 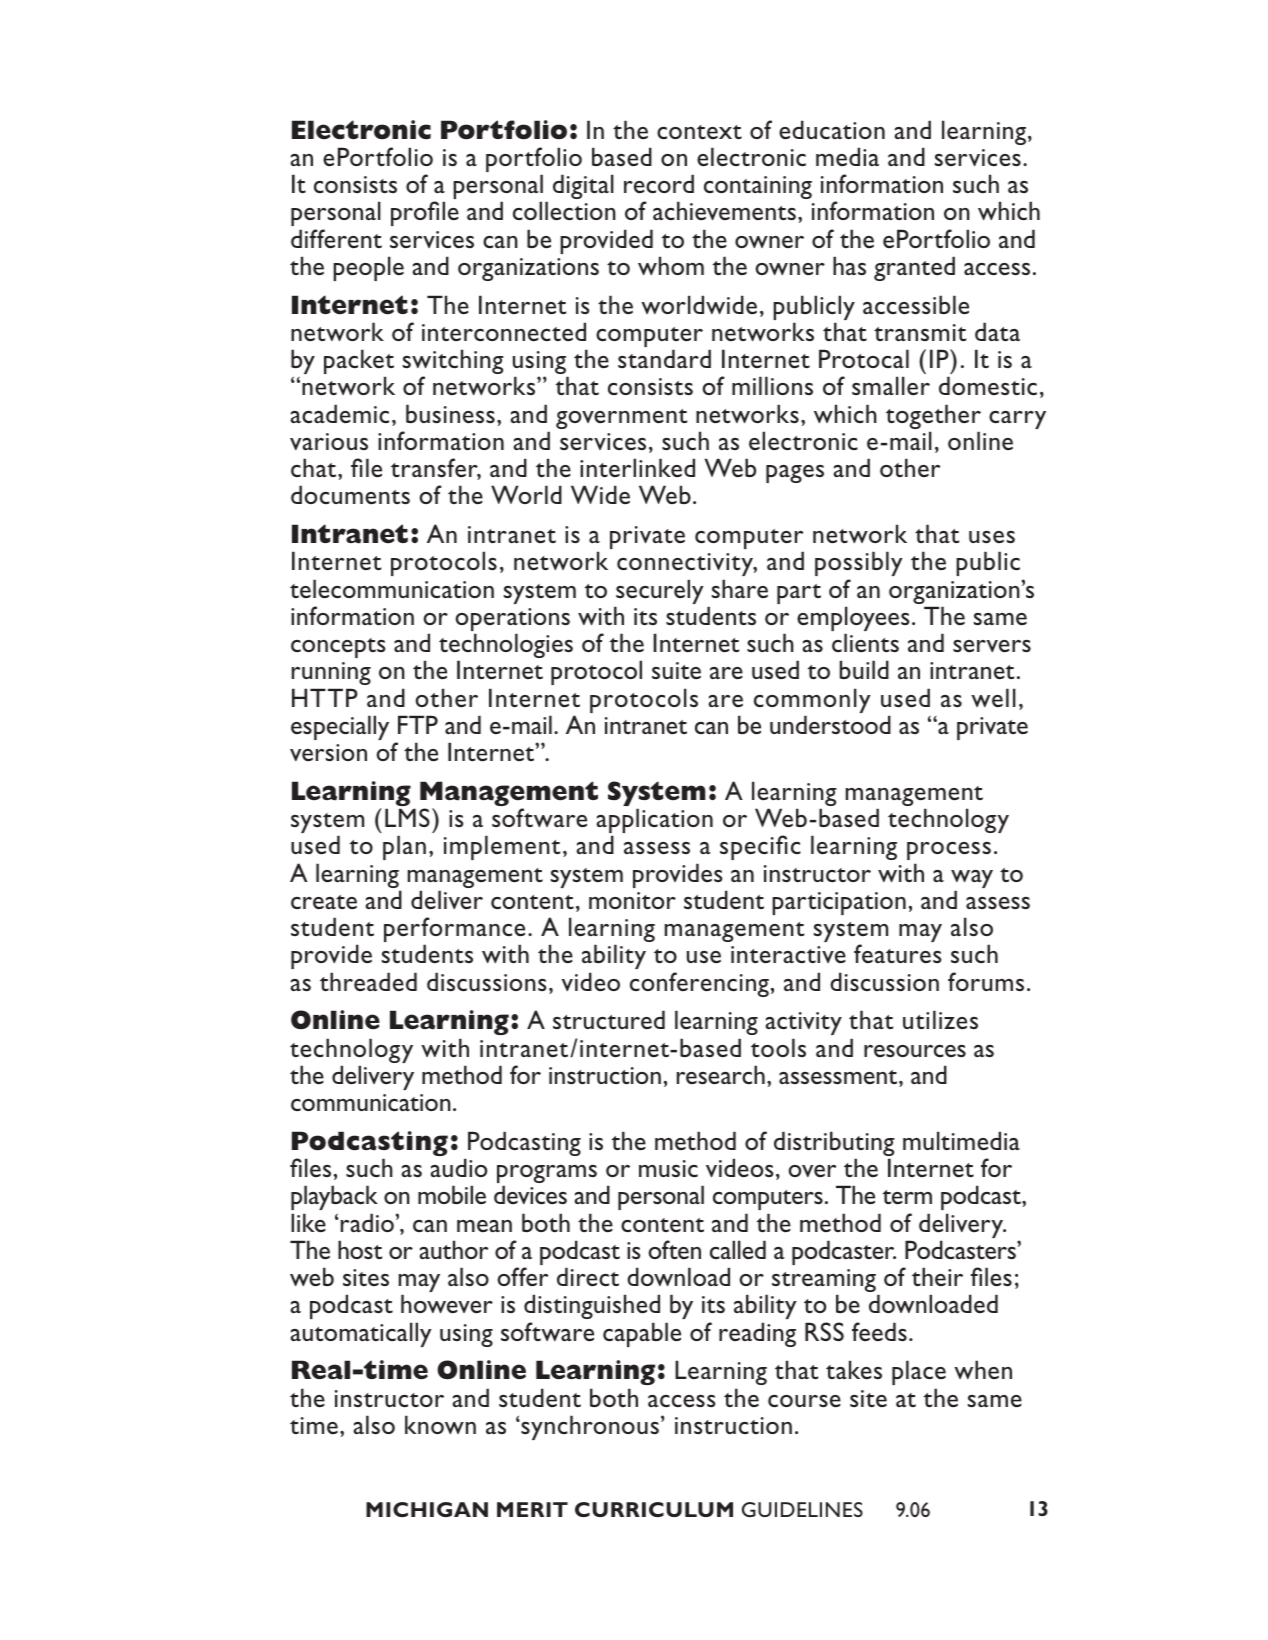 I want to click on granted, so click(x=914, y=268).
